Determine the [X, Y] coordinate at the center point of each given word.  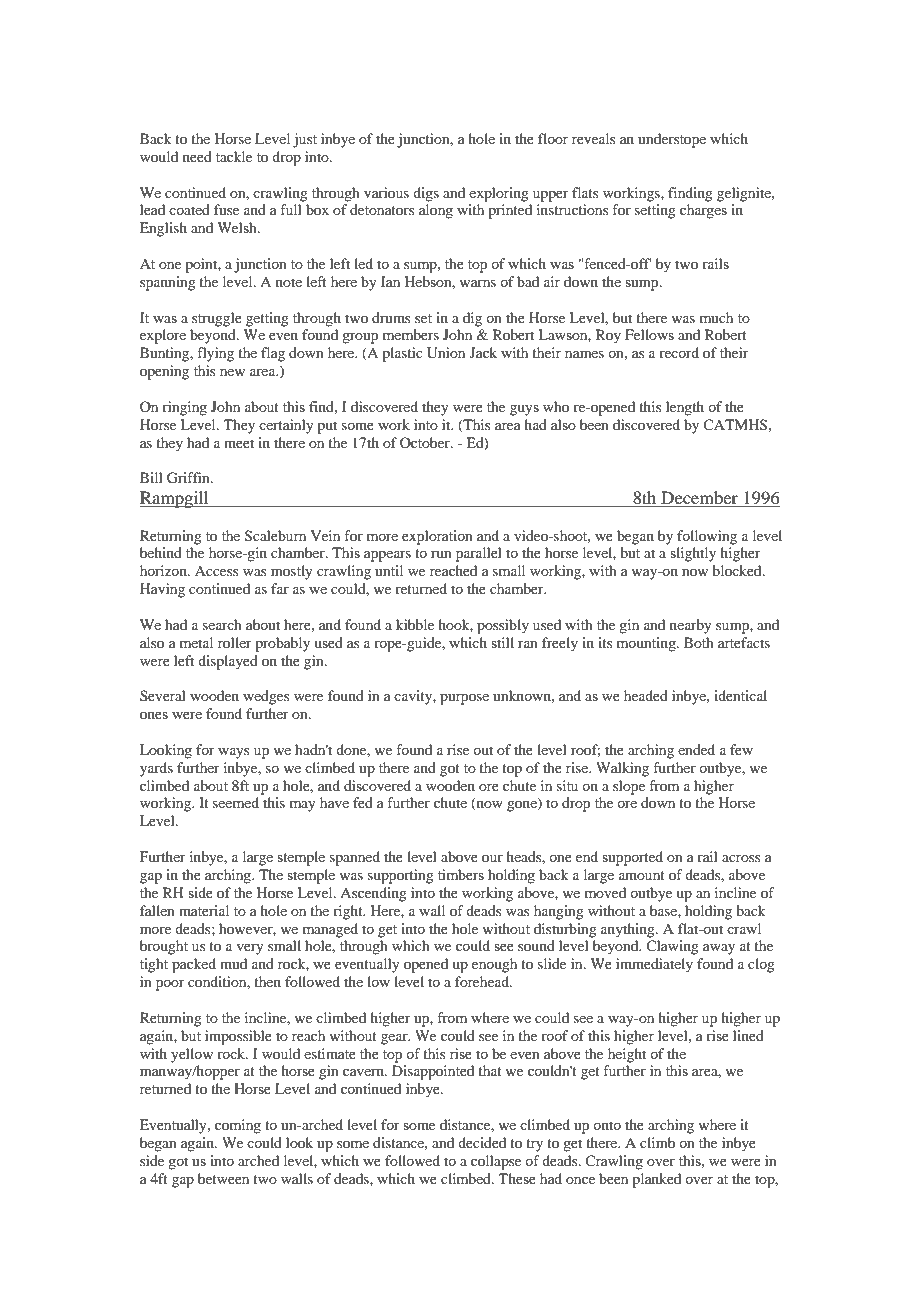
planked [656, 1180]
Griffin [189, 478]
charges [703, 211]
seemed [236, 802]
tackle [234, 156]
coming [238, 1126]
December [699, 499]
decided [482, 1142]
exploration [437, 537]
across [741, 858]
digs [426, 194]
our [492, 858]
